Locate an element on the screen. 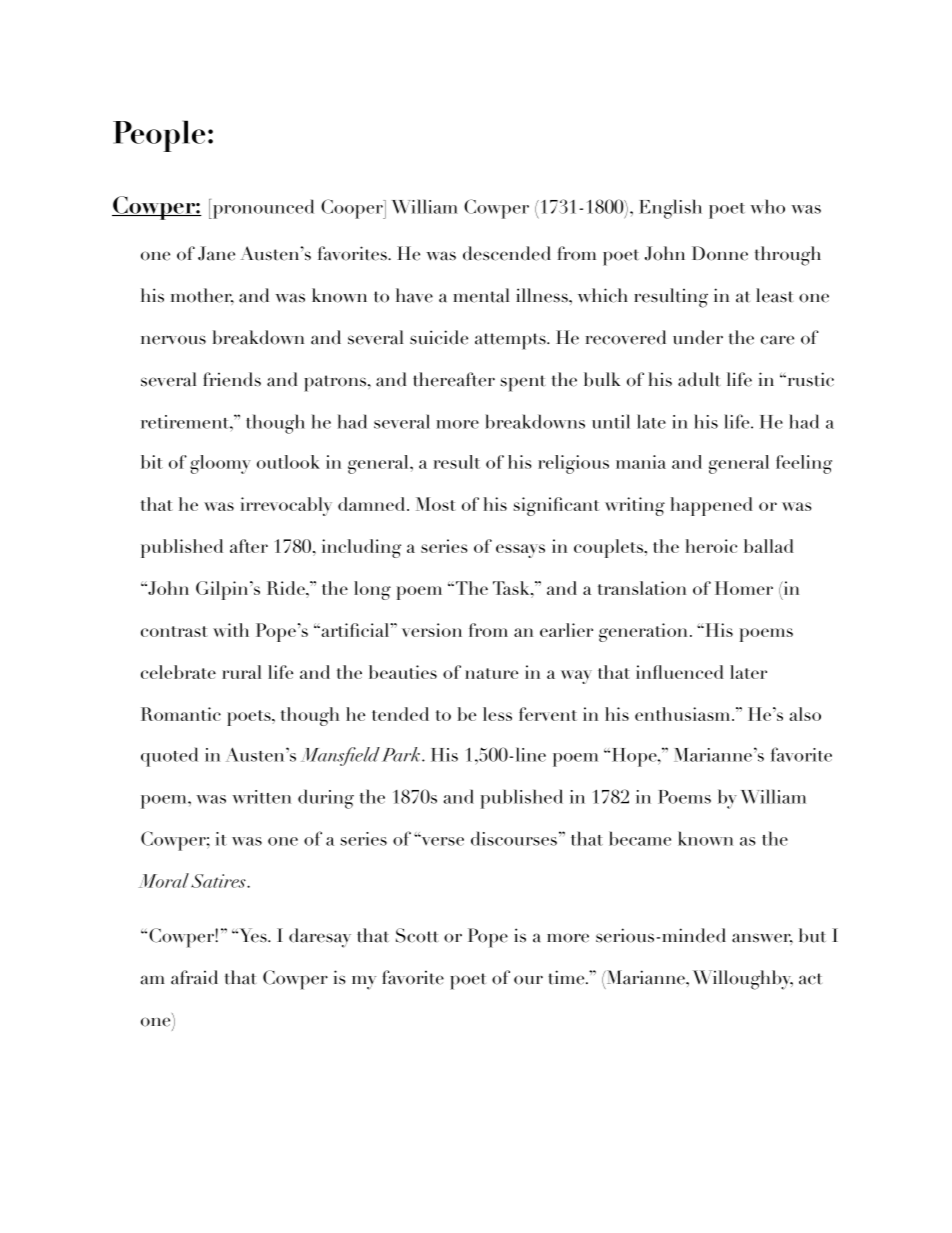  nature is located at coordinates (491, 673).
